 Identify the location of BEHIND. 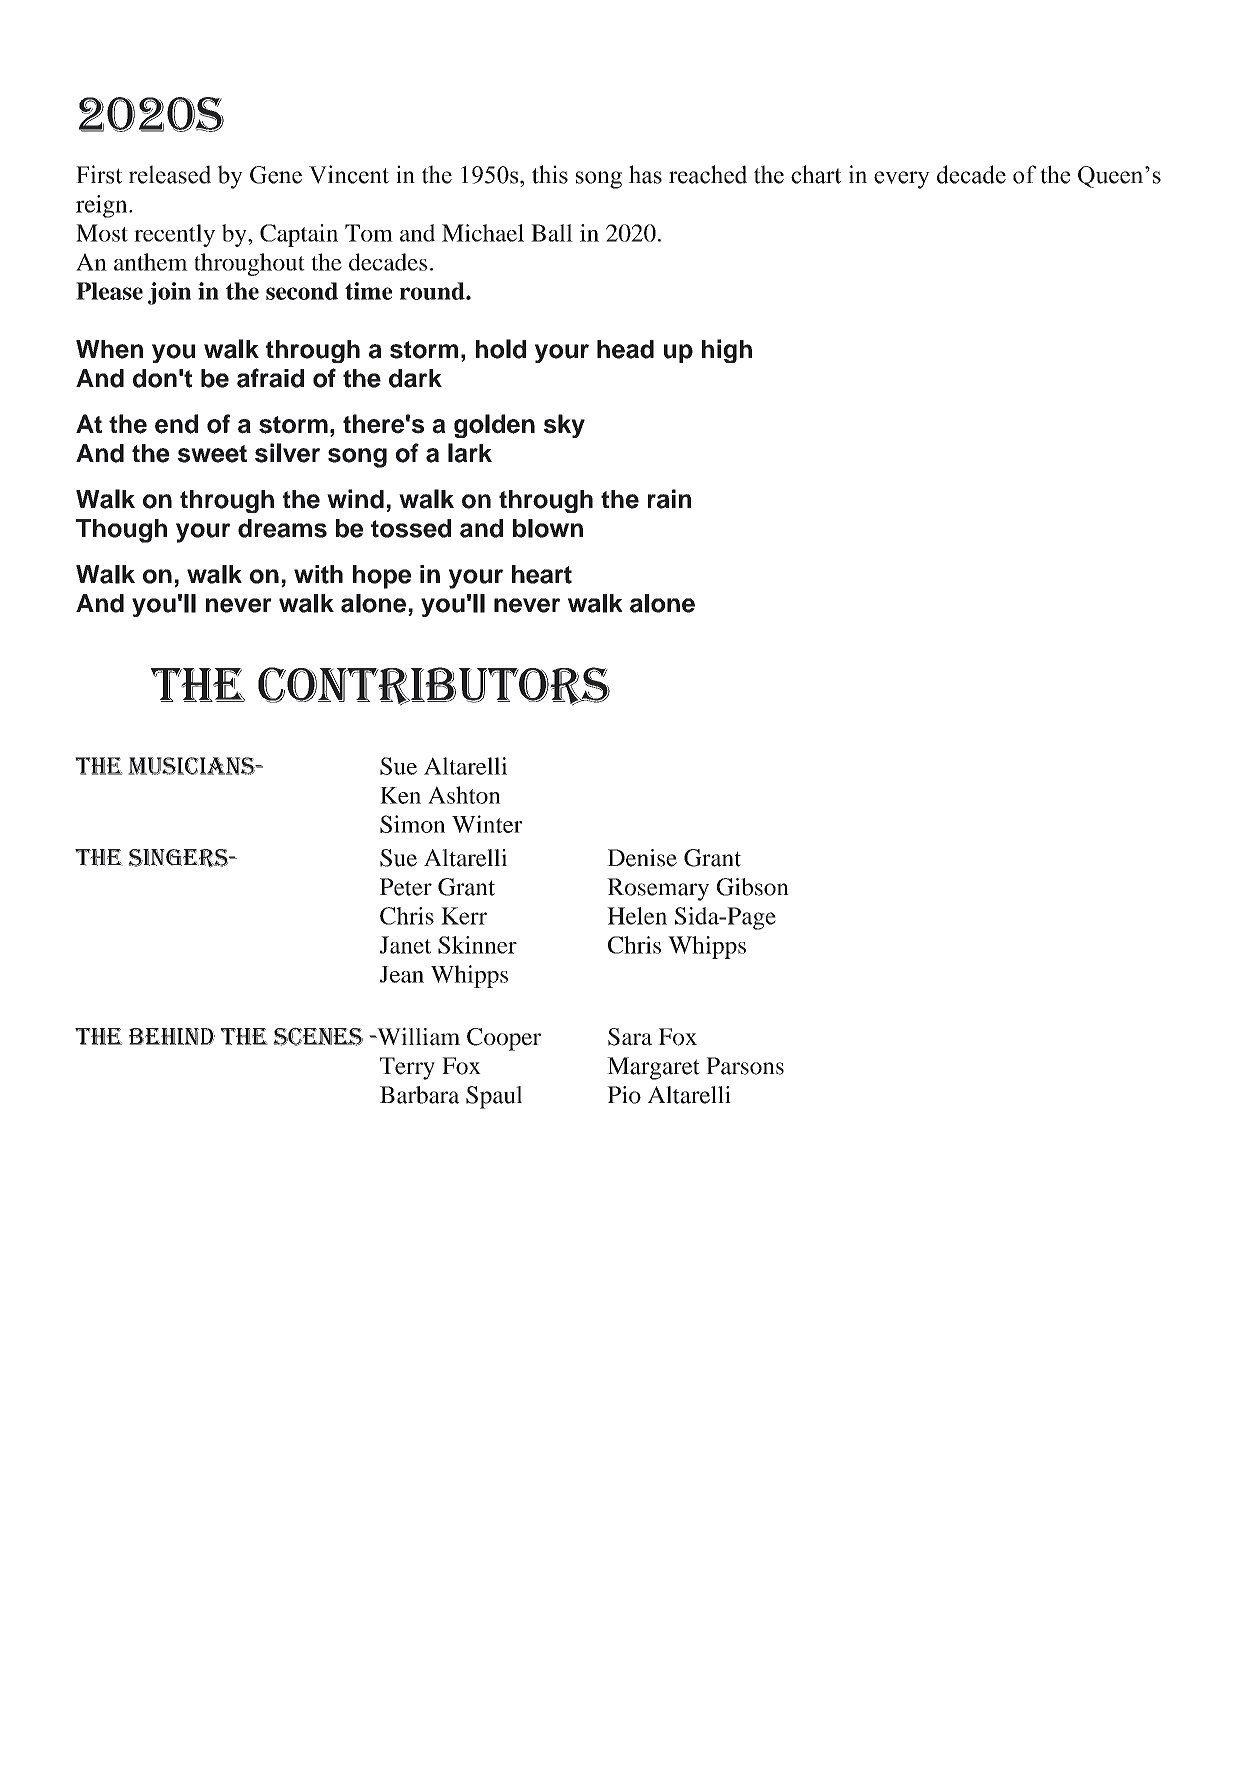
(172, 1036).
